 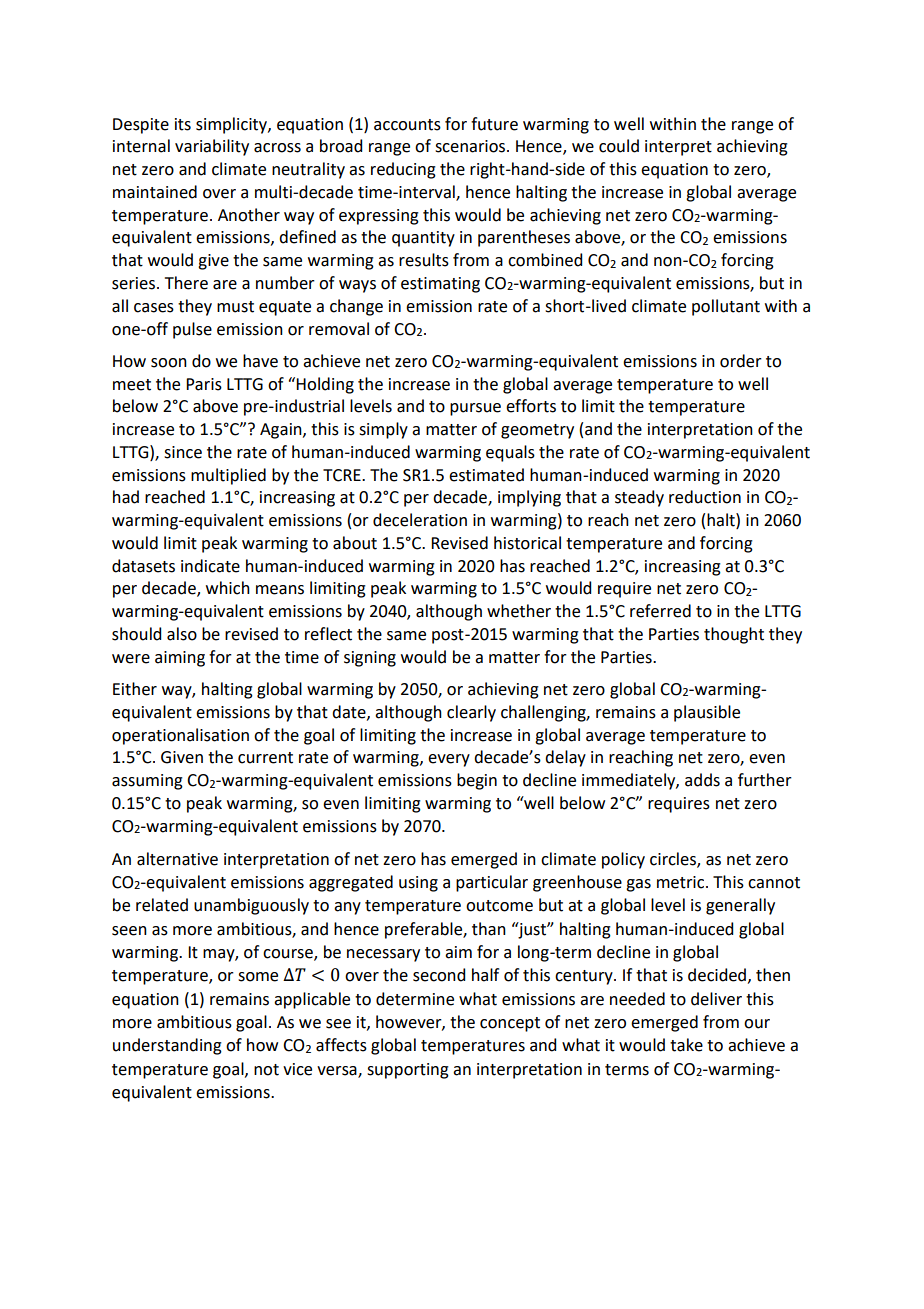 What do you see at coordinates (471, 146) in the screenshot?
I see `scenarios` at bounding box center [471, 146].
